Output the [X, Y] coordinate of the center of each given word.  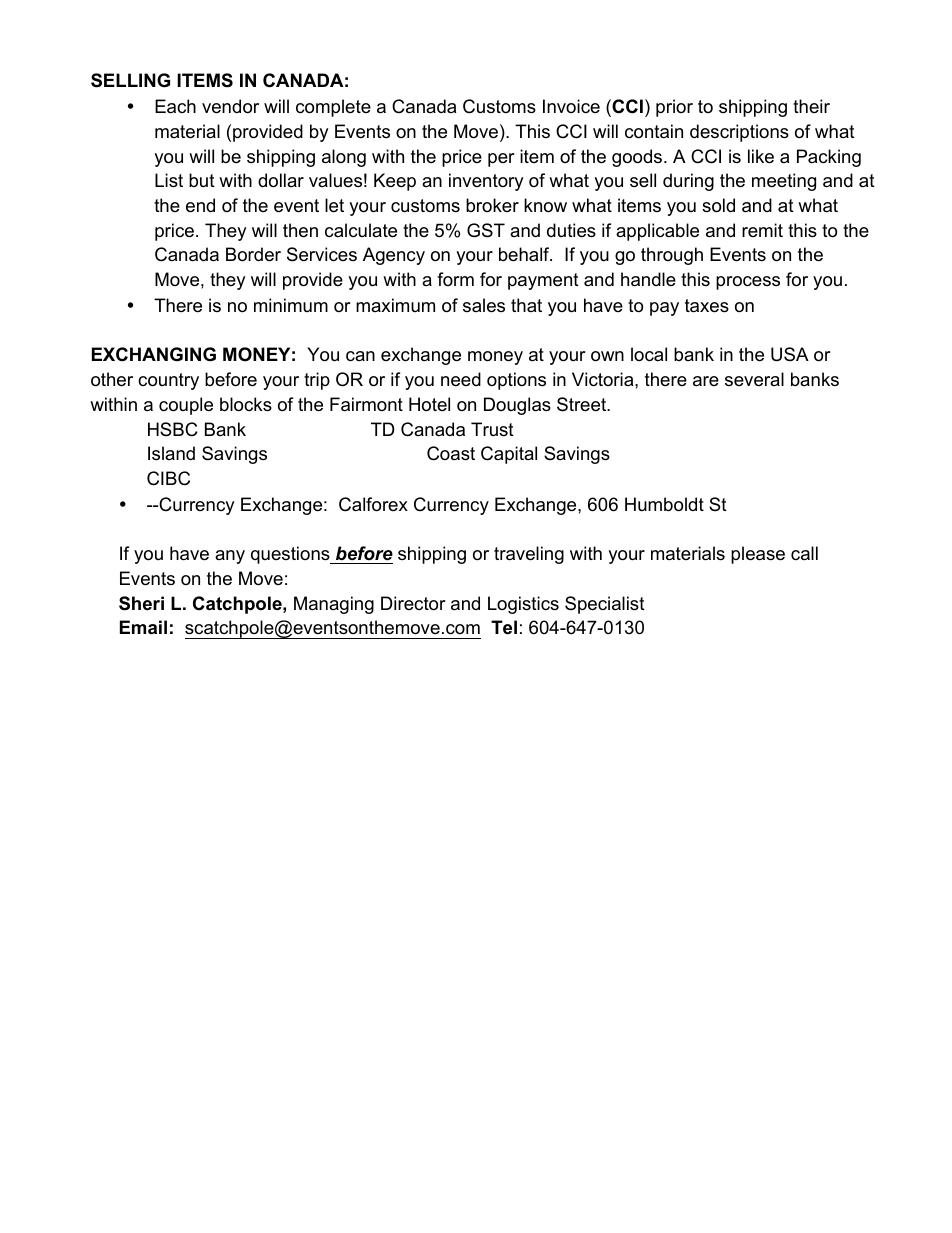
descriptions [739, 133]
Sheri [141, 603]
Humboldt [664, 504]
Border [253, 254]
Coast [451, 453]
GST [486, 230]
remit [762, 230]
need [461, 379]
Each [175, 106]
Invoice [571, 106]
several [754, 379]
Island [171, 453]
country [168, 381]
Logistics [523, 605]
